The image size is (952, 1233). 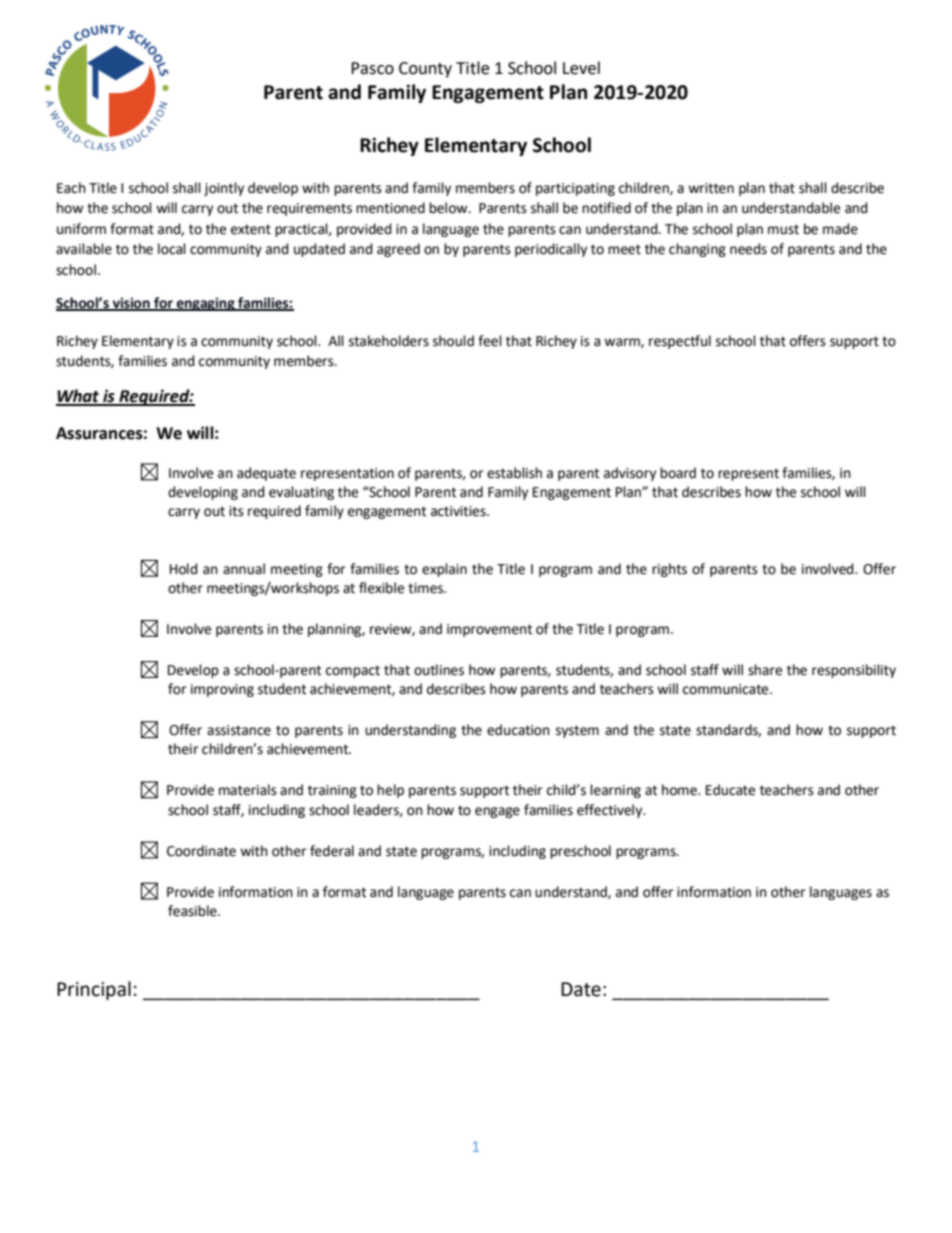 What do you see at coordinates (711, 188) in the document?
I see `written` at bounding box center [711, 188].
